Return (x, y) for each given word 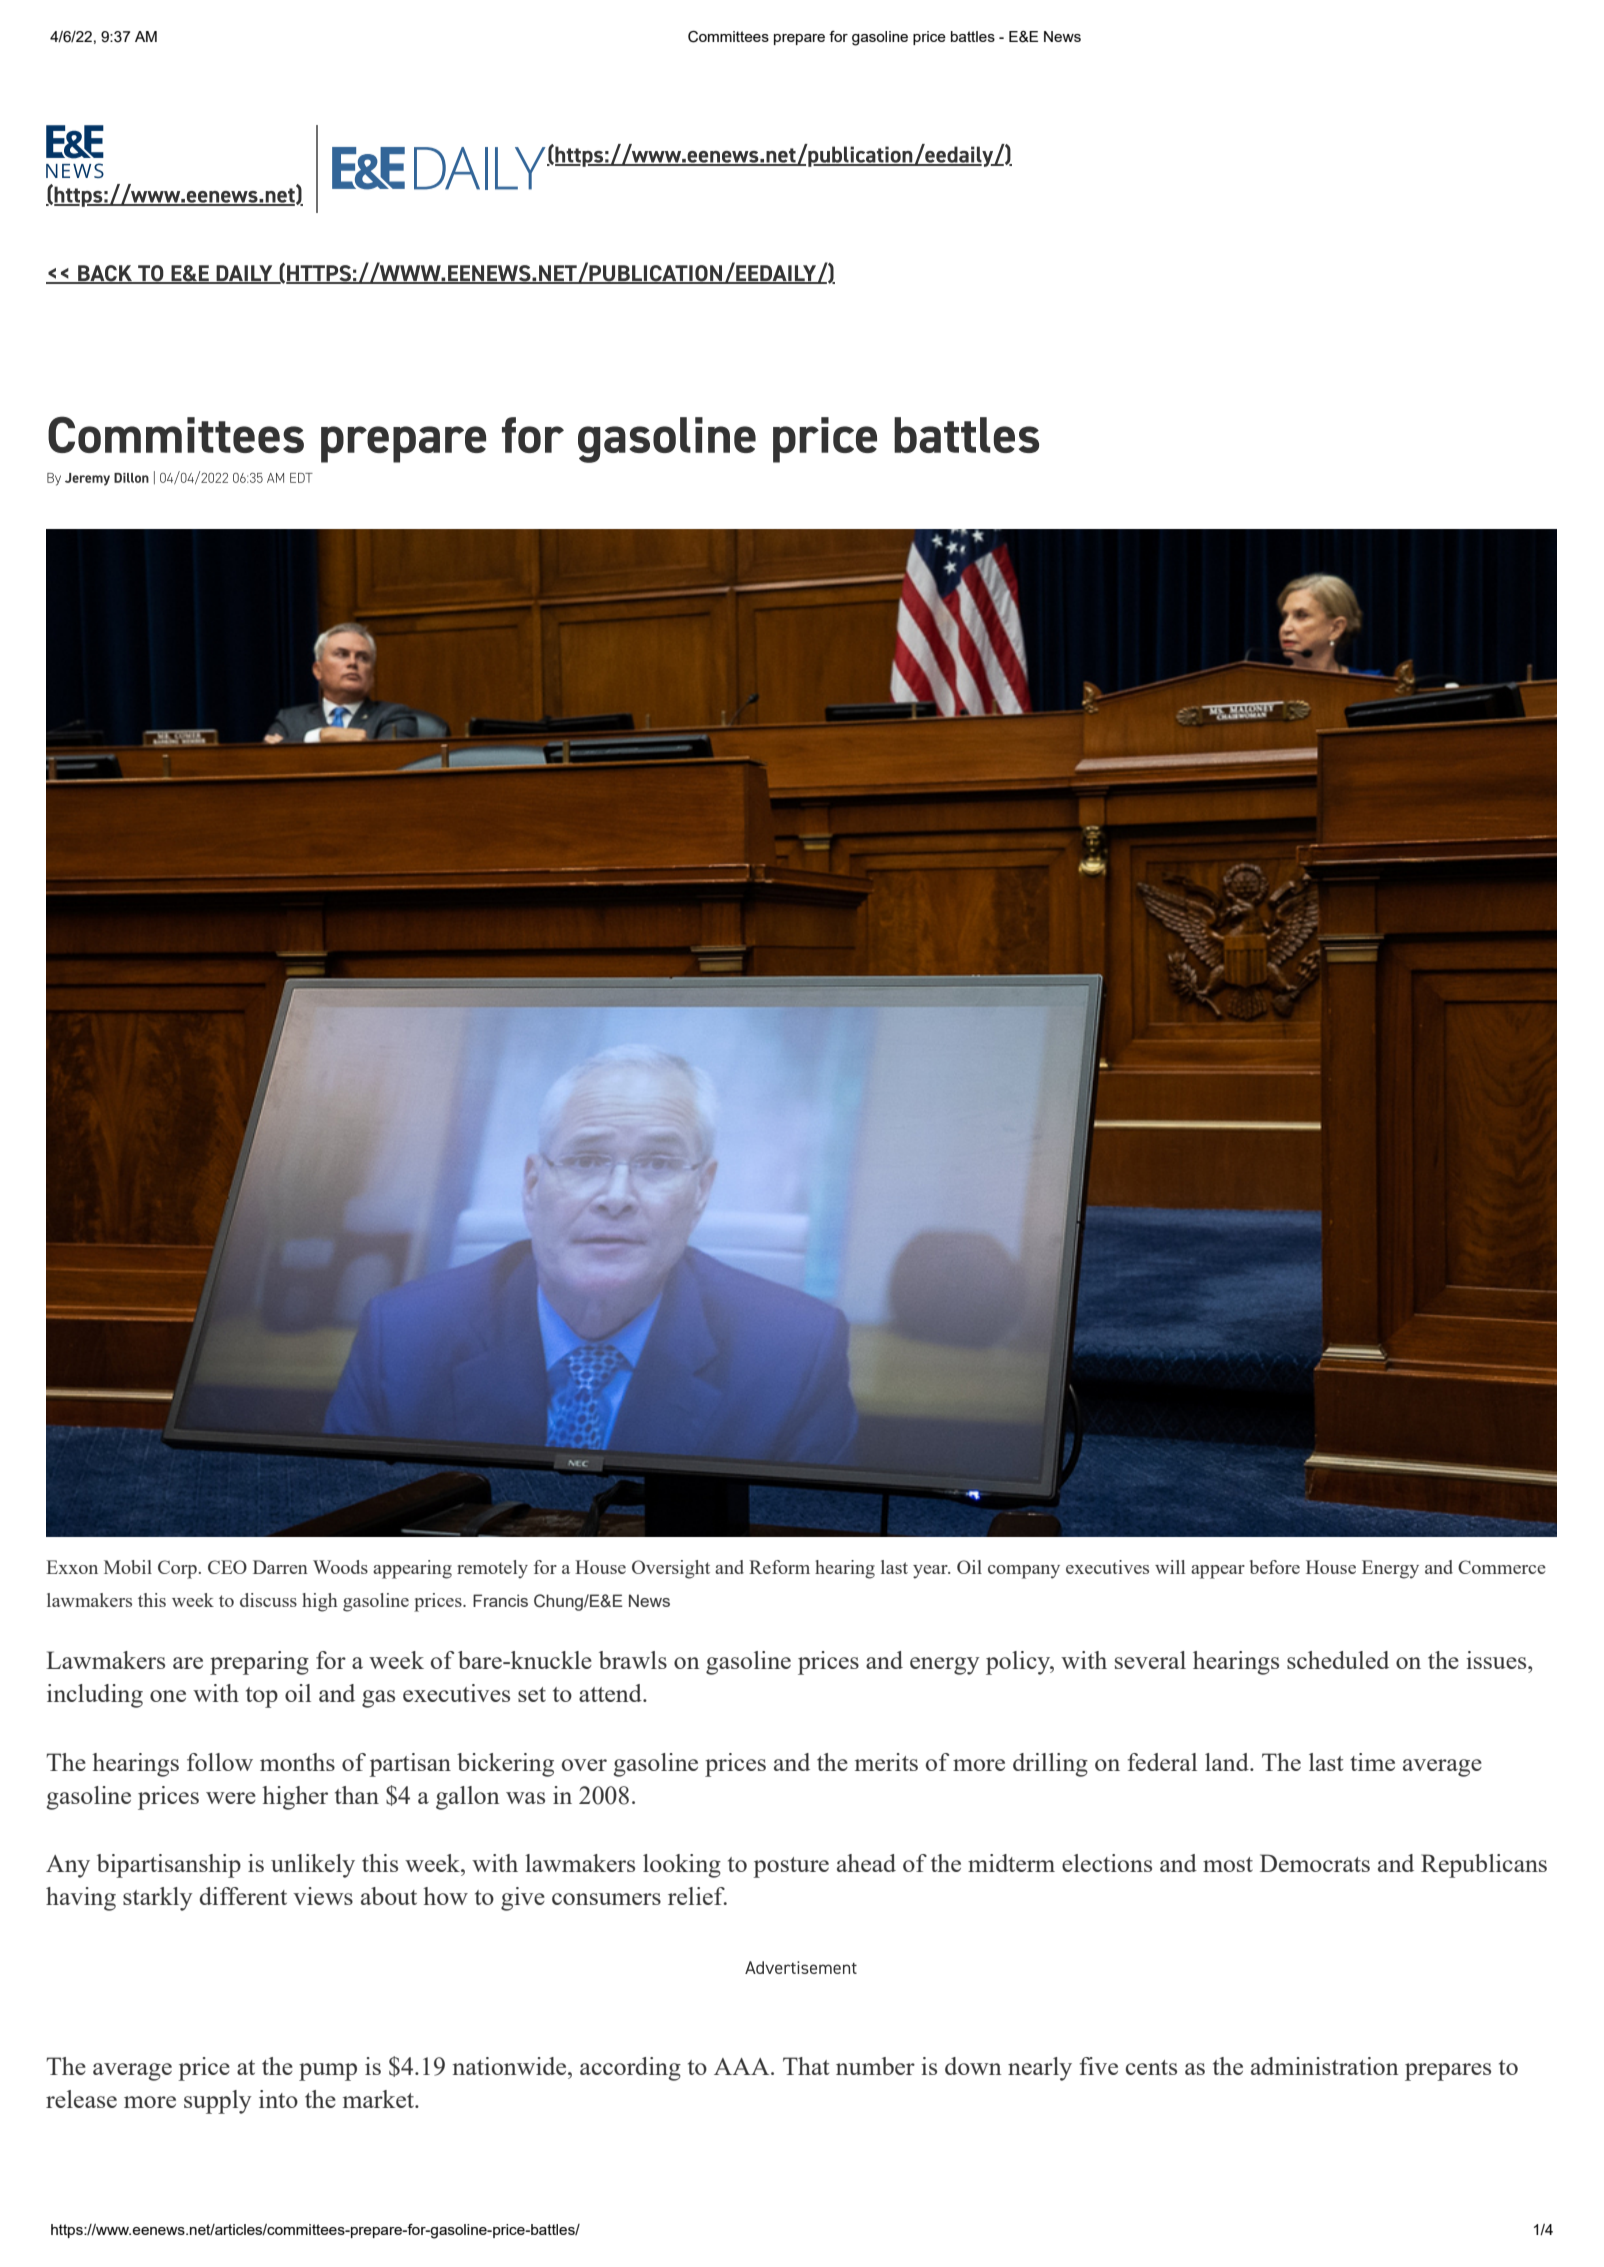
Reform (779, 1567)
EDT (301, 478)
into (278, 2099)
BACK (105, 274)
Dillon (131, 478)
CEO (227, 1567)
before (1275, 1567)
